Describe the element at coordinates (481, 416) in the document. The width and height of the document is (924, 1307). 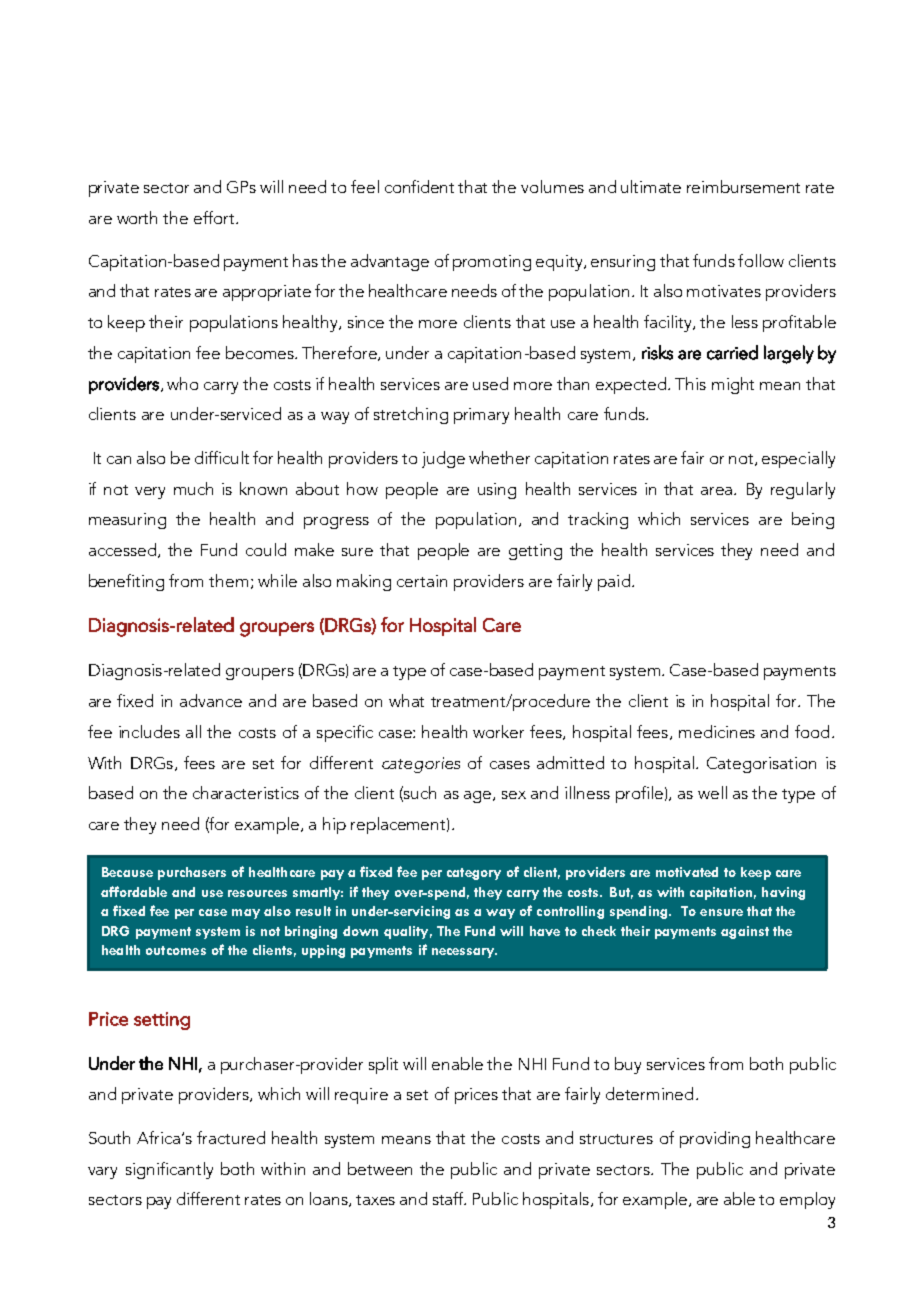
I see `primary` at that location.
